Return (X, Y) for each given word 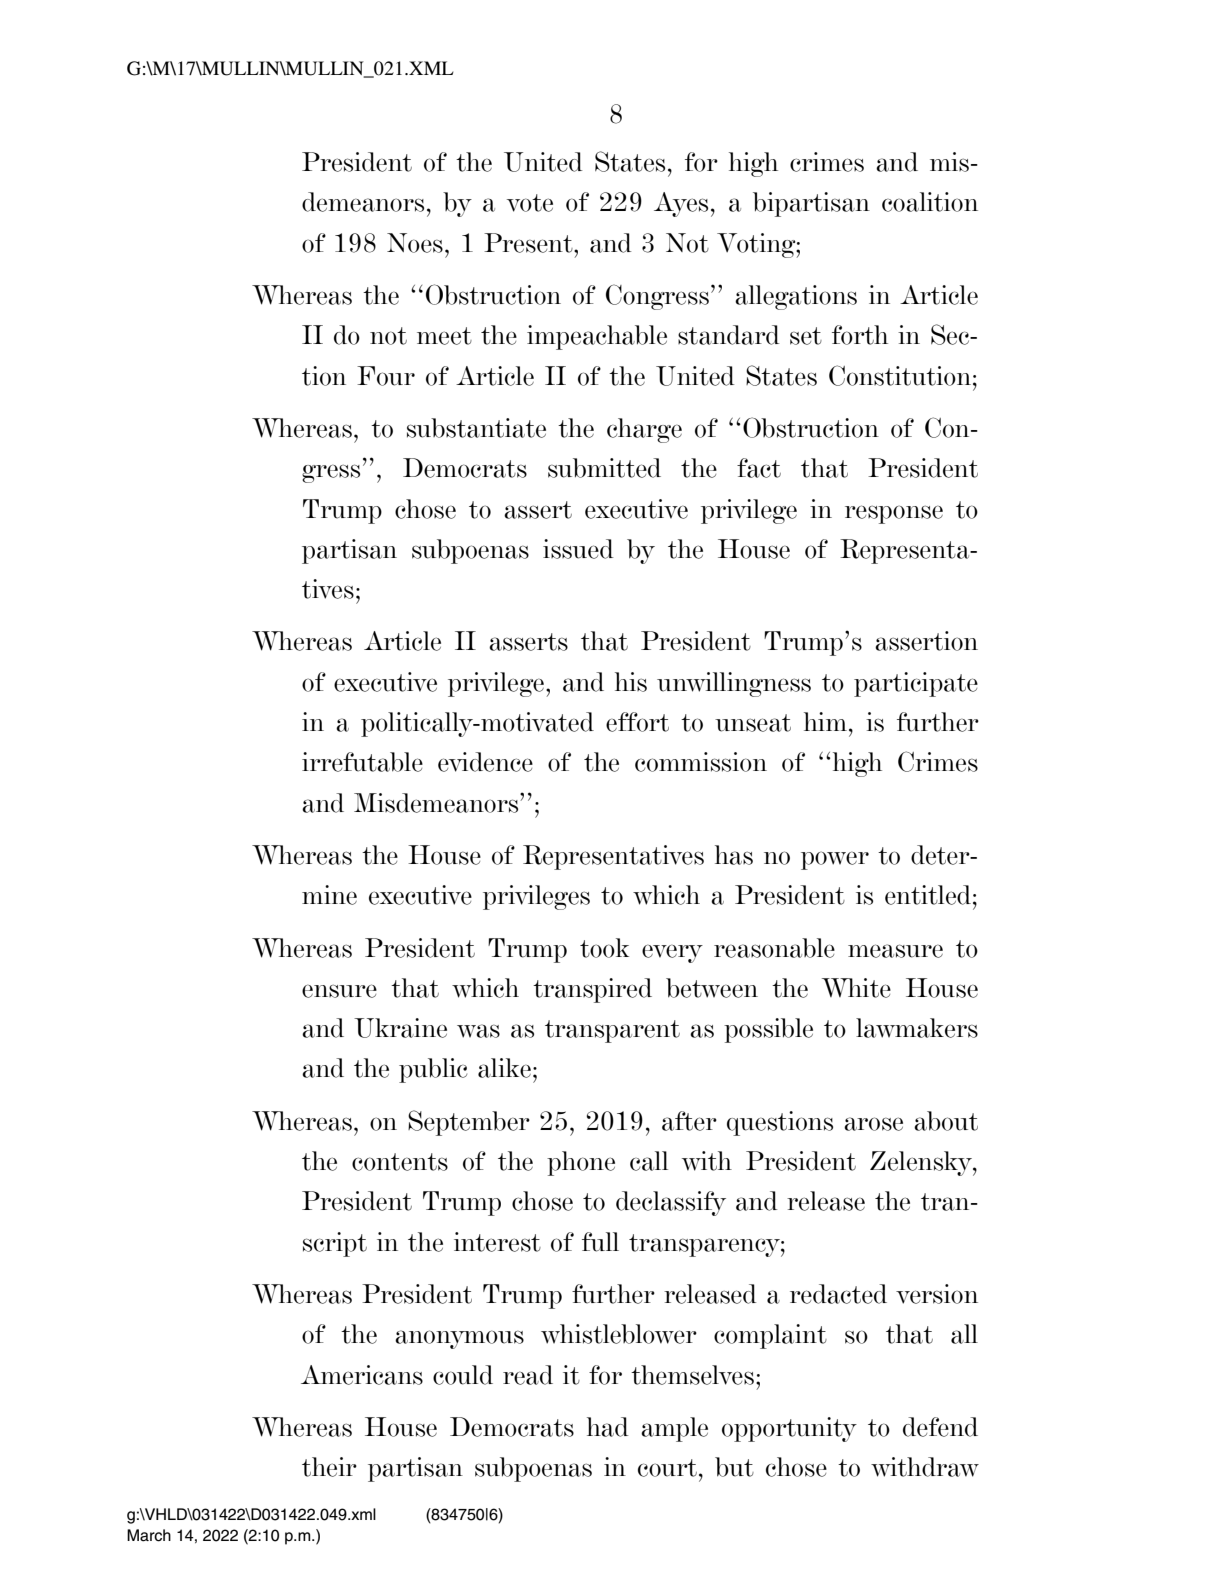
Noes (415, 243)
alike (504, 1068)
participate (916, 684)
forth (860, 335)
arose (873, 1124)
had (608, 1427)
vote (530, 203)
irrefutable (362, 762)
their (329, 1467)
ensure (339, 991)
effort (637, 722)
